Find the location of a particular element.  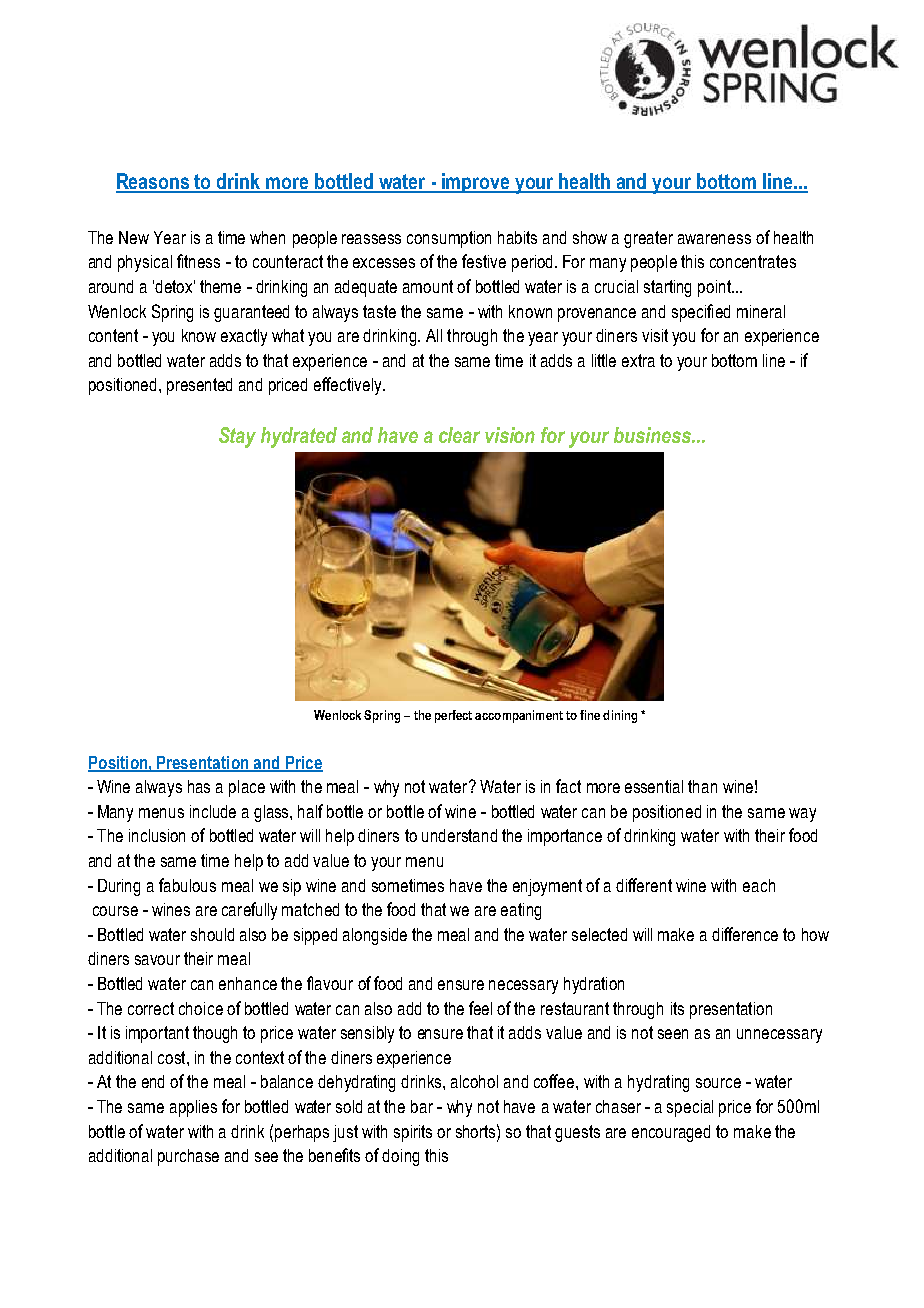

Reasons is located at coordinates (154, 182).
